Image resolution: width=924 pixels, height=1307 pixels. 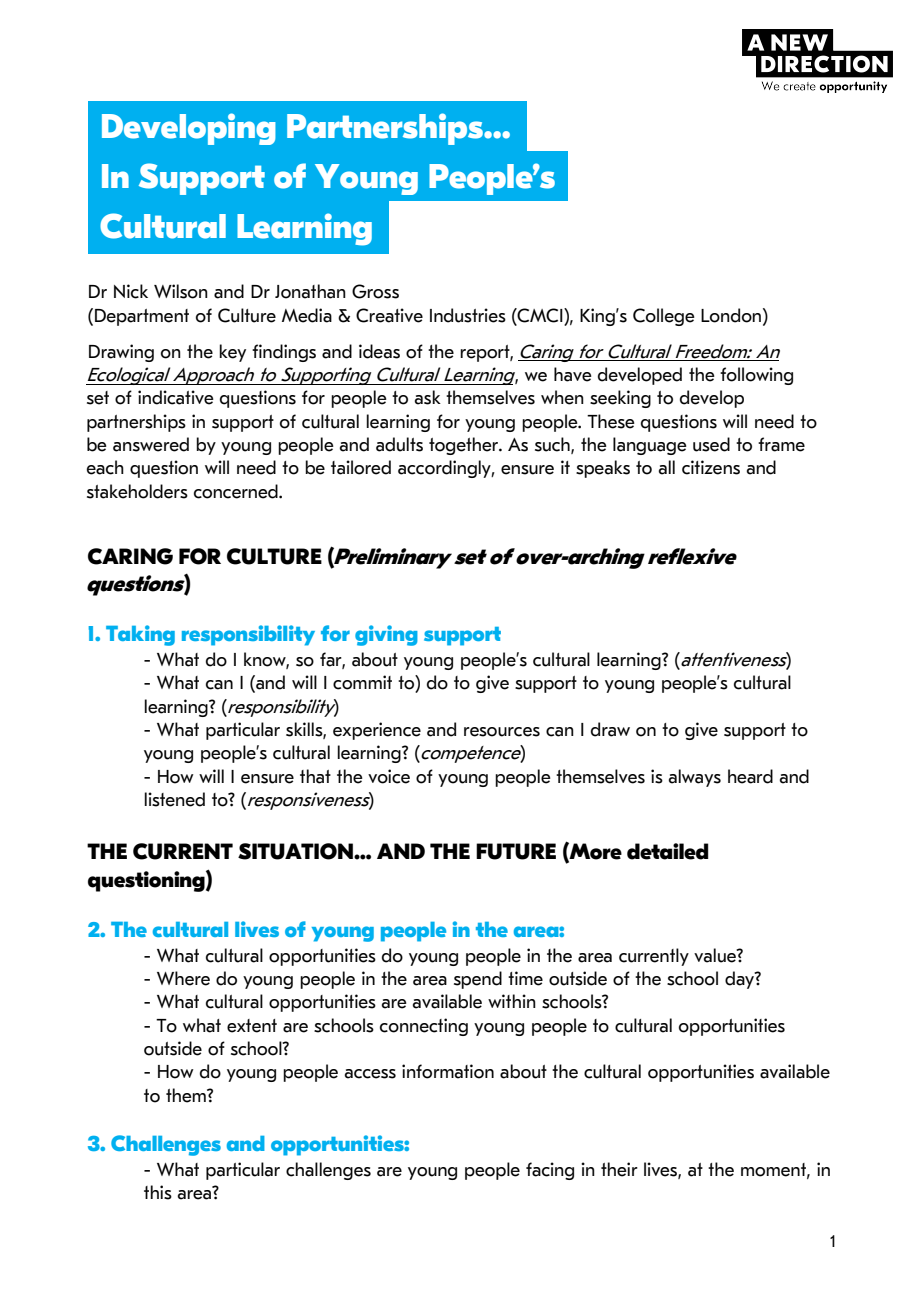 What do you see at coordinates (695, 778) in the screenshot?
I see `always` at bounding box center [695, 778].
